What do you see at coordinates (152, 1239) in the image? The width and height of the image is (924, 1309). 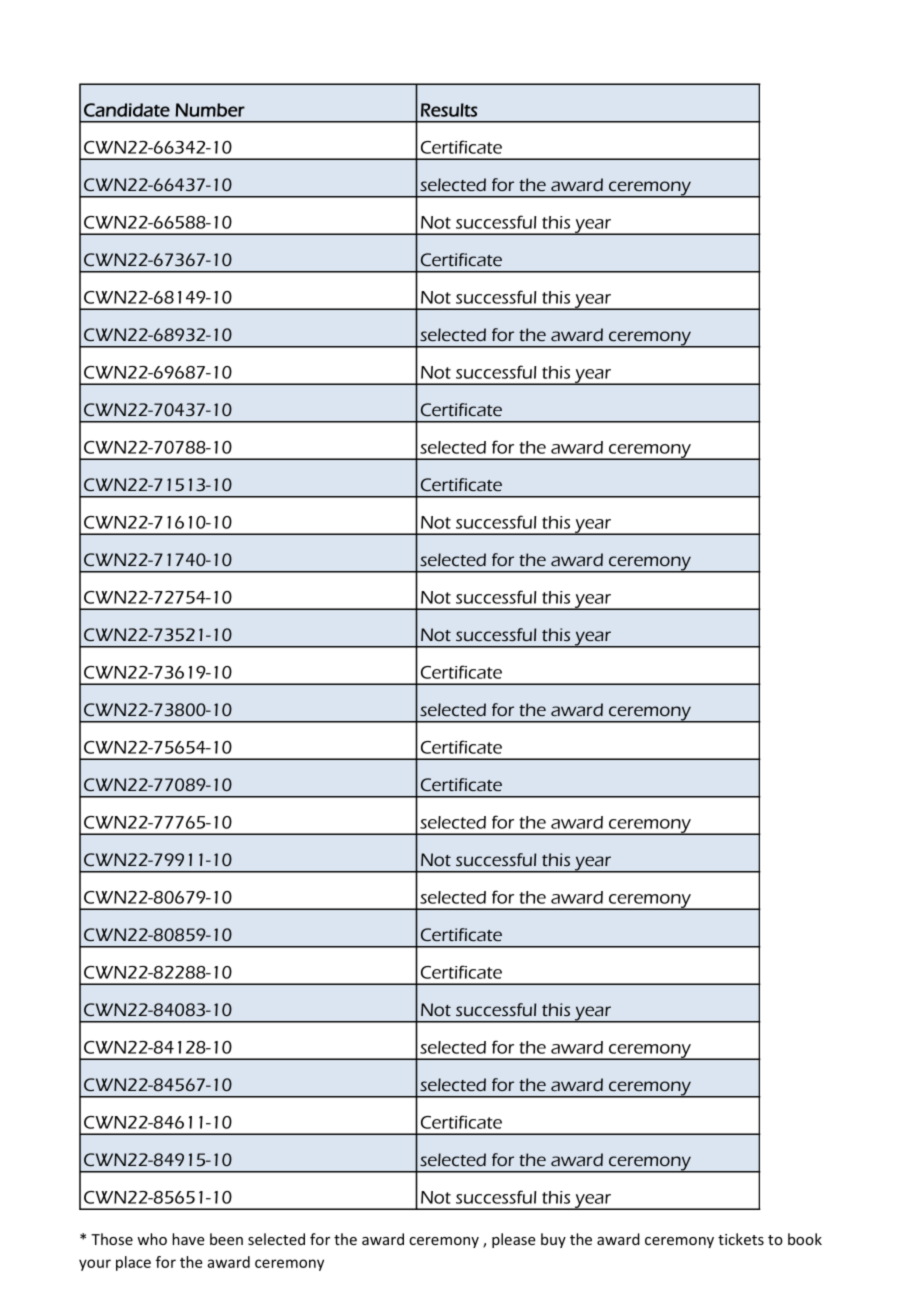 I see `who` at bounding box center [152, 1239].
